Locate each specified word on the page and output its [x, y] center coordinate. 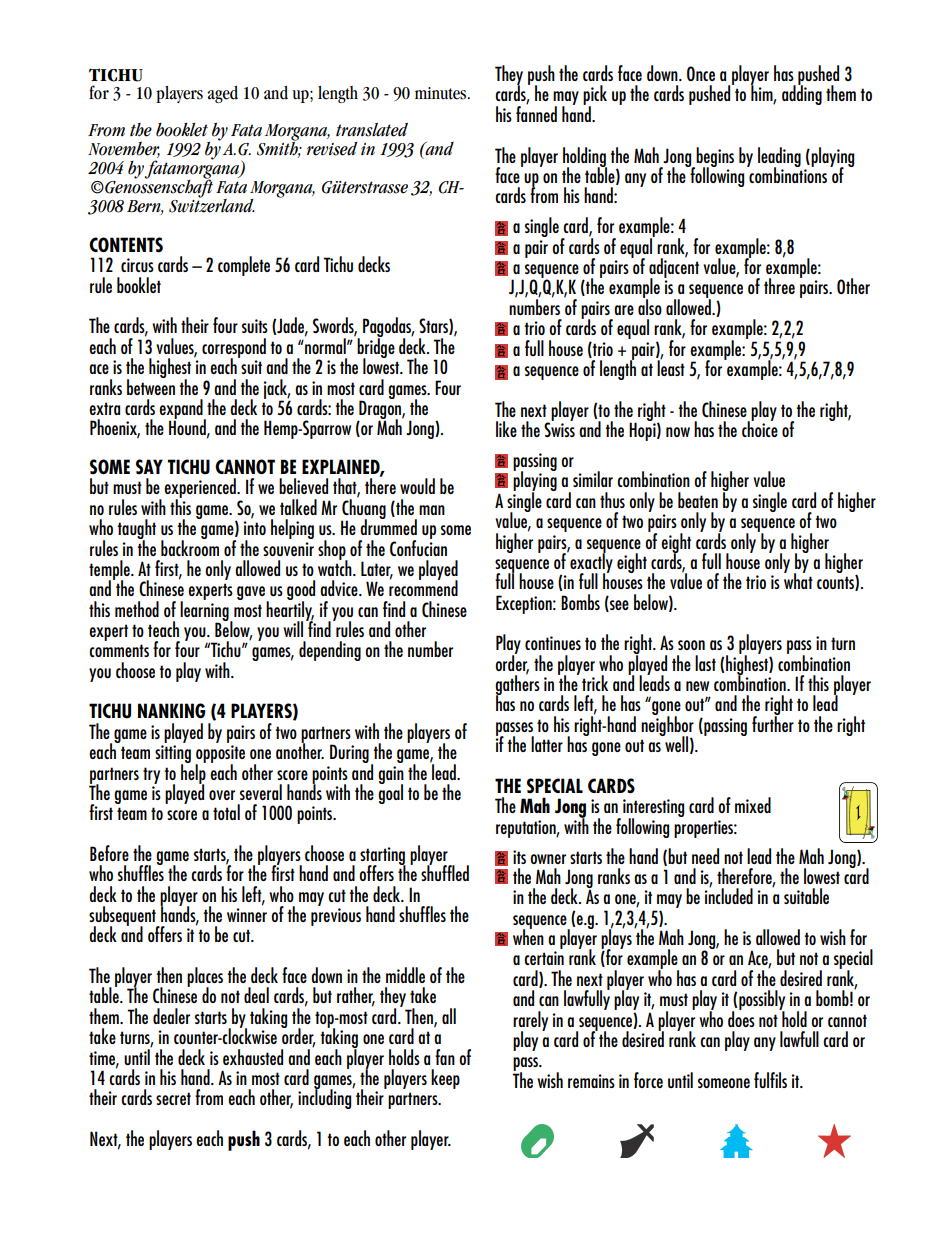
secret [173, 1098]
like [506, 429]
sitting [173, 755]
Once [701, 73]
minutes [442, 93]
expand [182, 410]
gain [391, 776]
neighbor [667, 726]
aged [222, 94]
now [678, 432]
